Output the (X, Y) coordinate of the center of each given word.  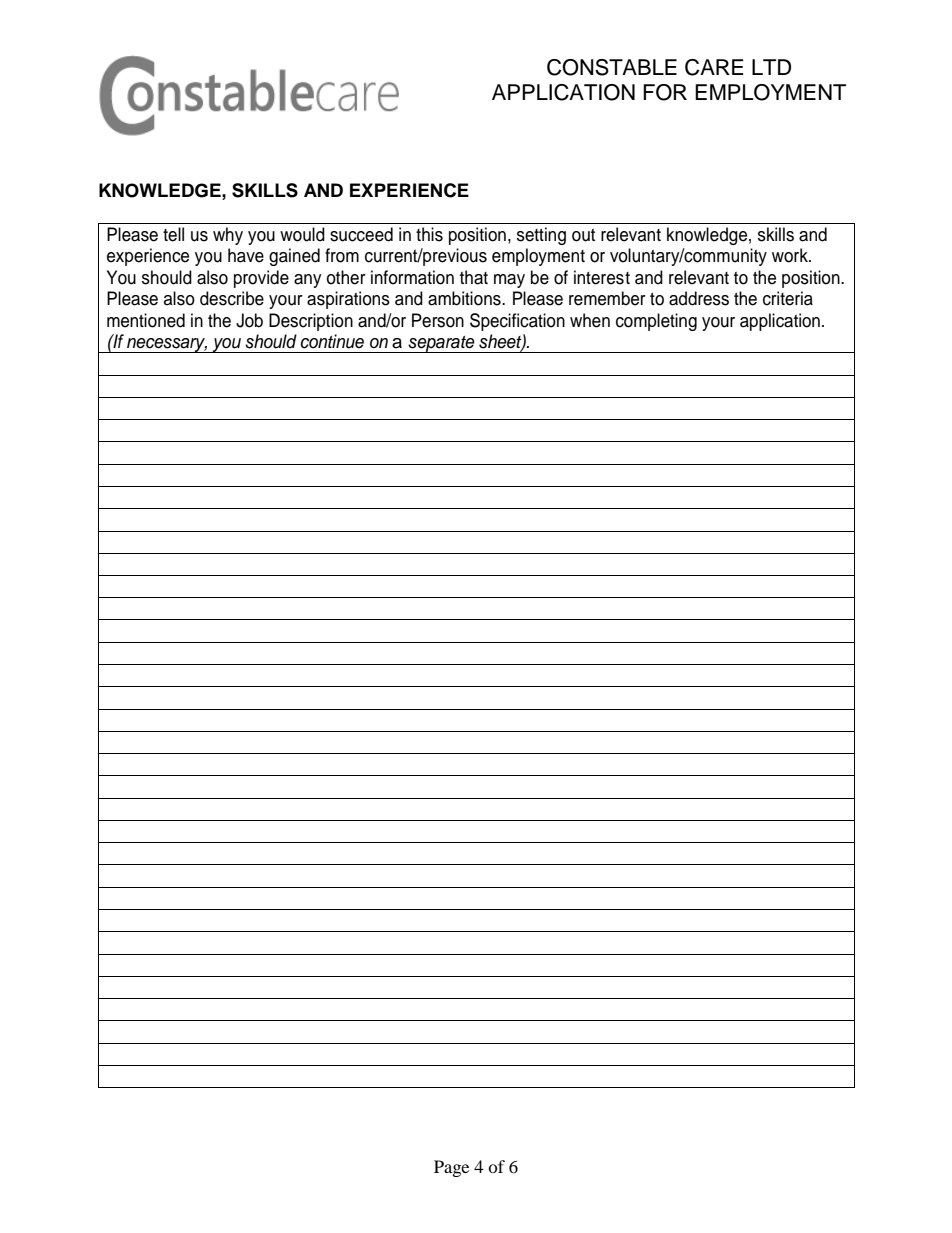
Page (451, 1168)
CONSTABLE (612, 67)
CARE (714, 67)
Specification (517, 322)
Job (249, 320)
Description (311, 322)
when (590, 320)
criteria (788, 298)
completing (656, 322)
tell (173, 234)
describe (232, 298)
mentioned (146, 320)
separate (442, 344)
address (699, 298)
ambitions (465, 298)
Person (438, 320)
